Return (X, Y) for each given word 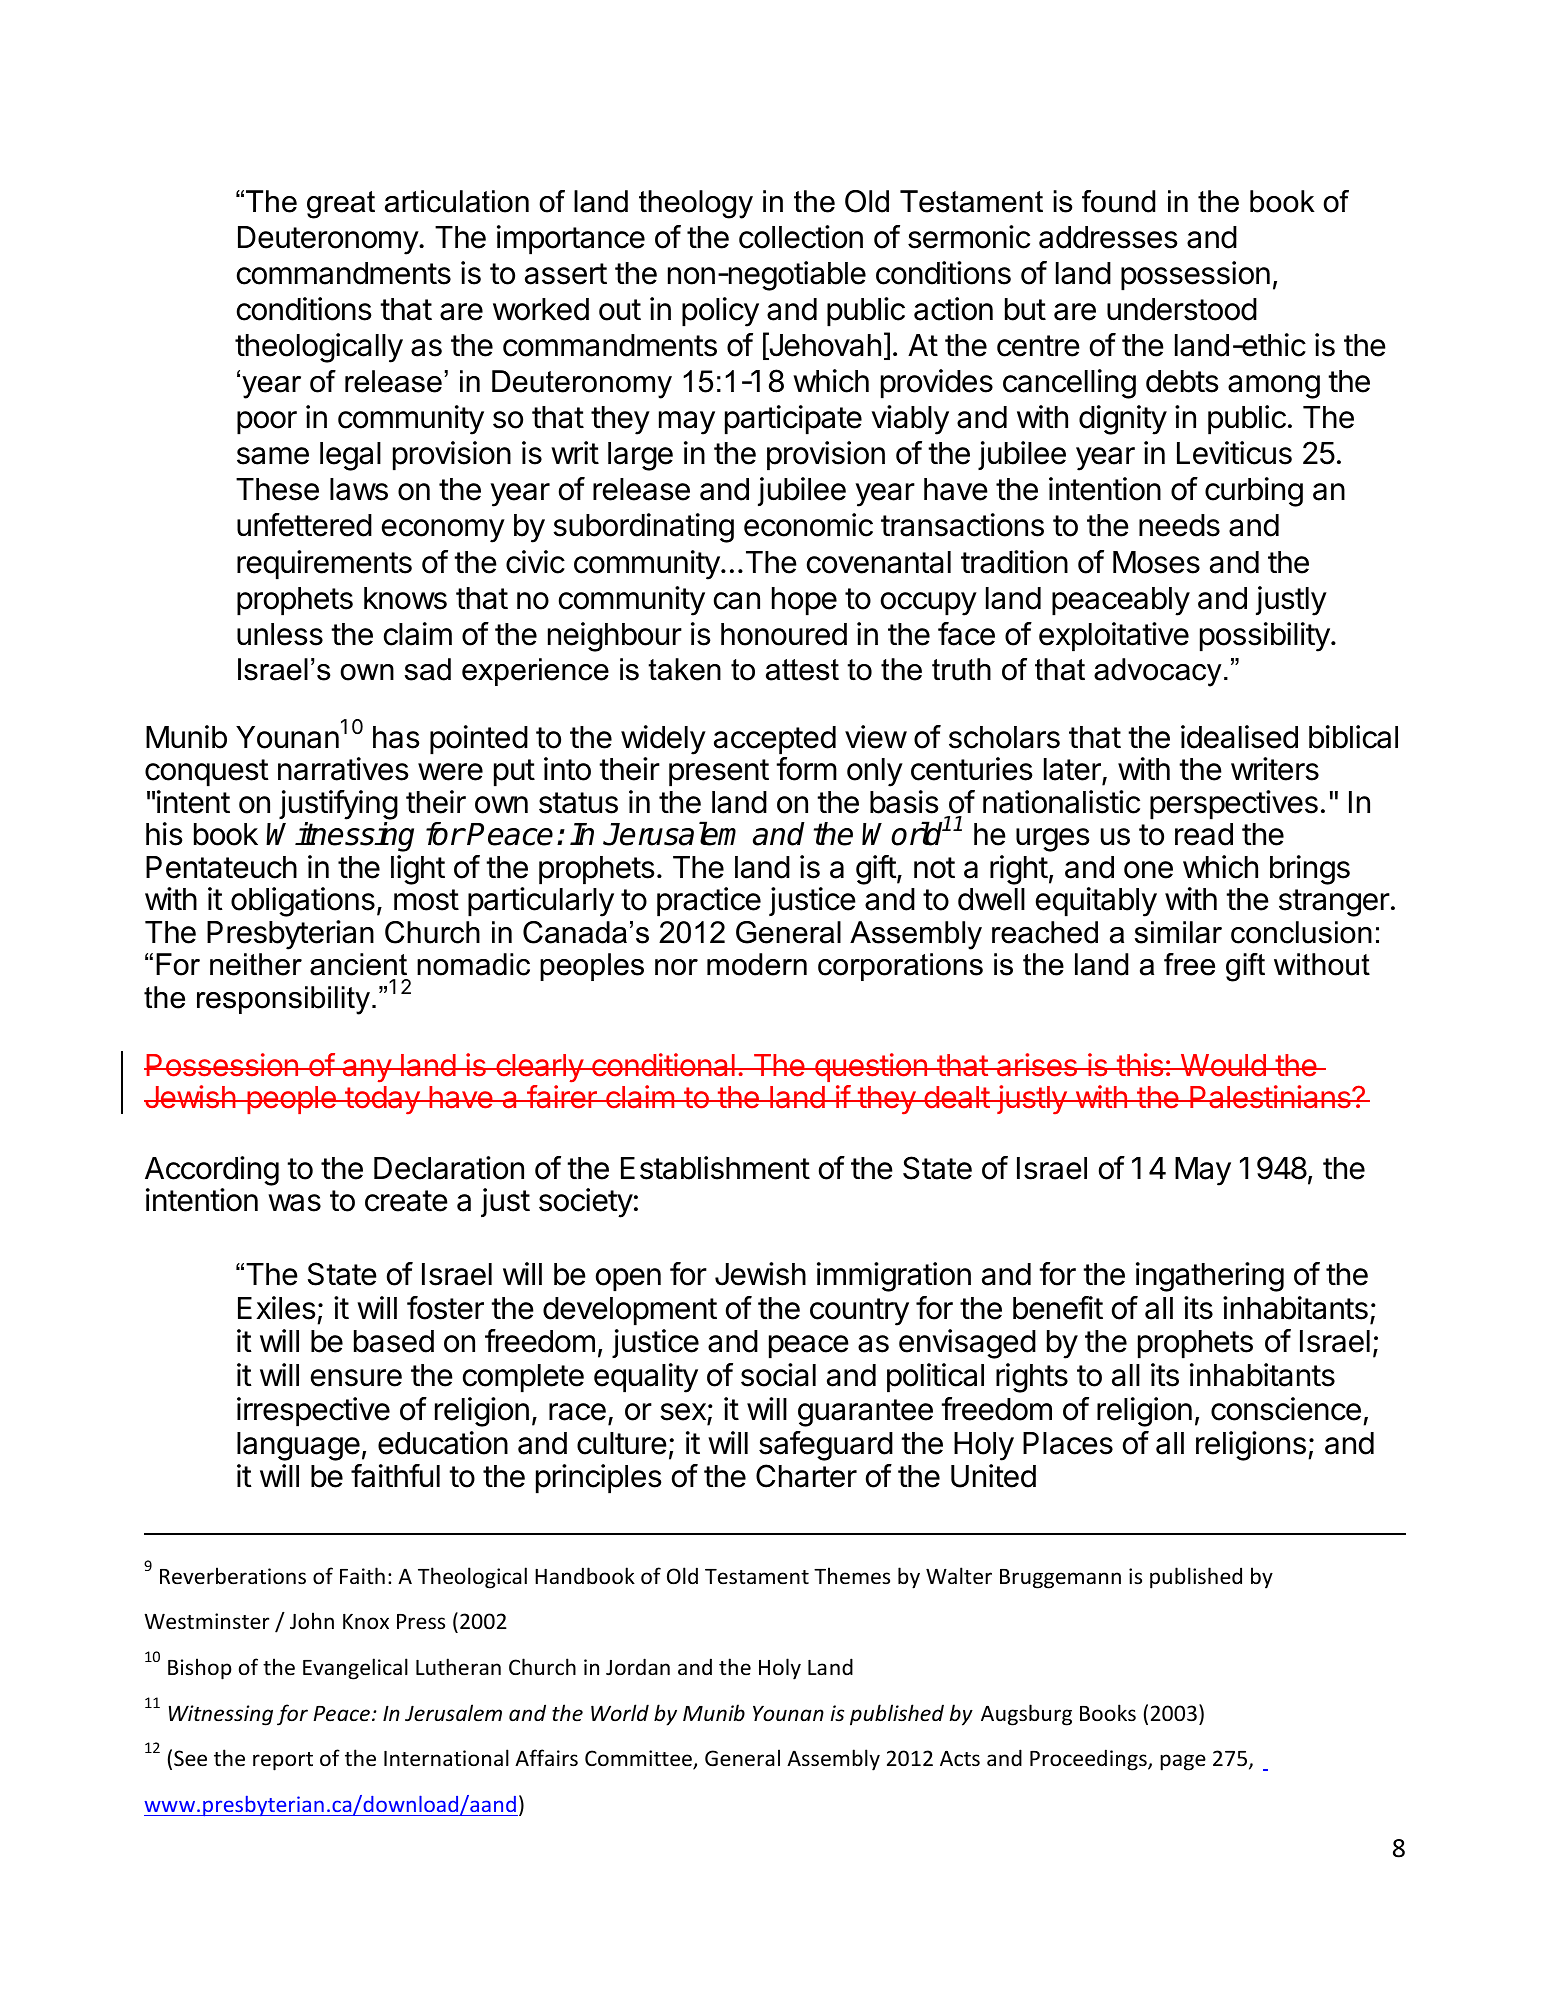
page (1183, 1762)
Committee (639, 1759)
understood (1182, 309)
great (341, 205)
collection (801, 237)
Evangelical (355, 1669)
